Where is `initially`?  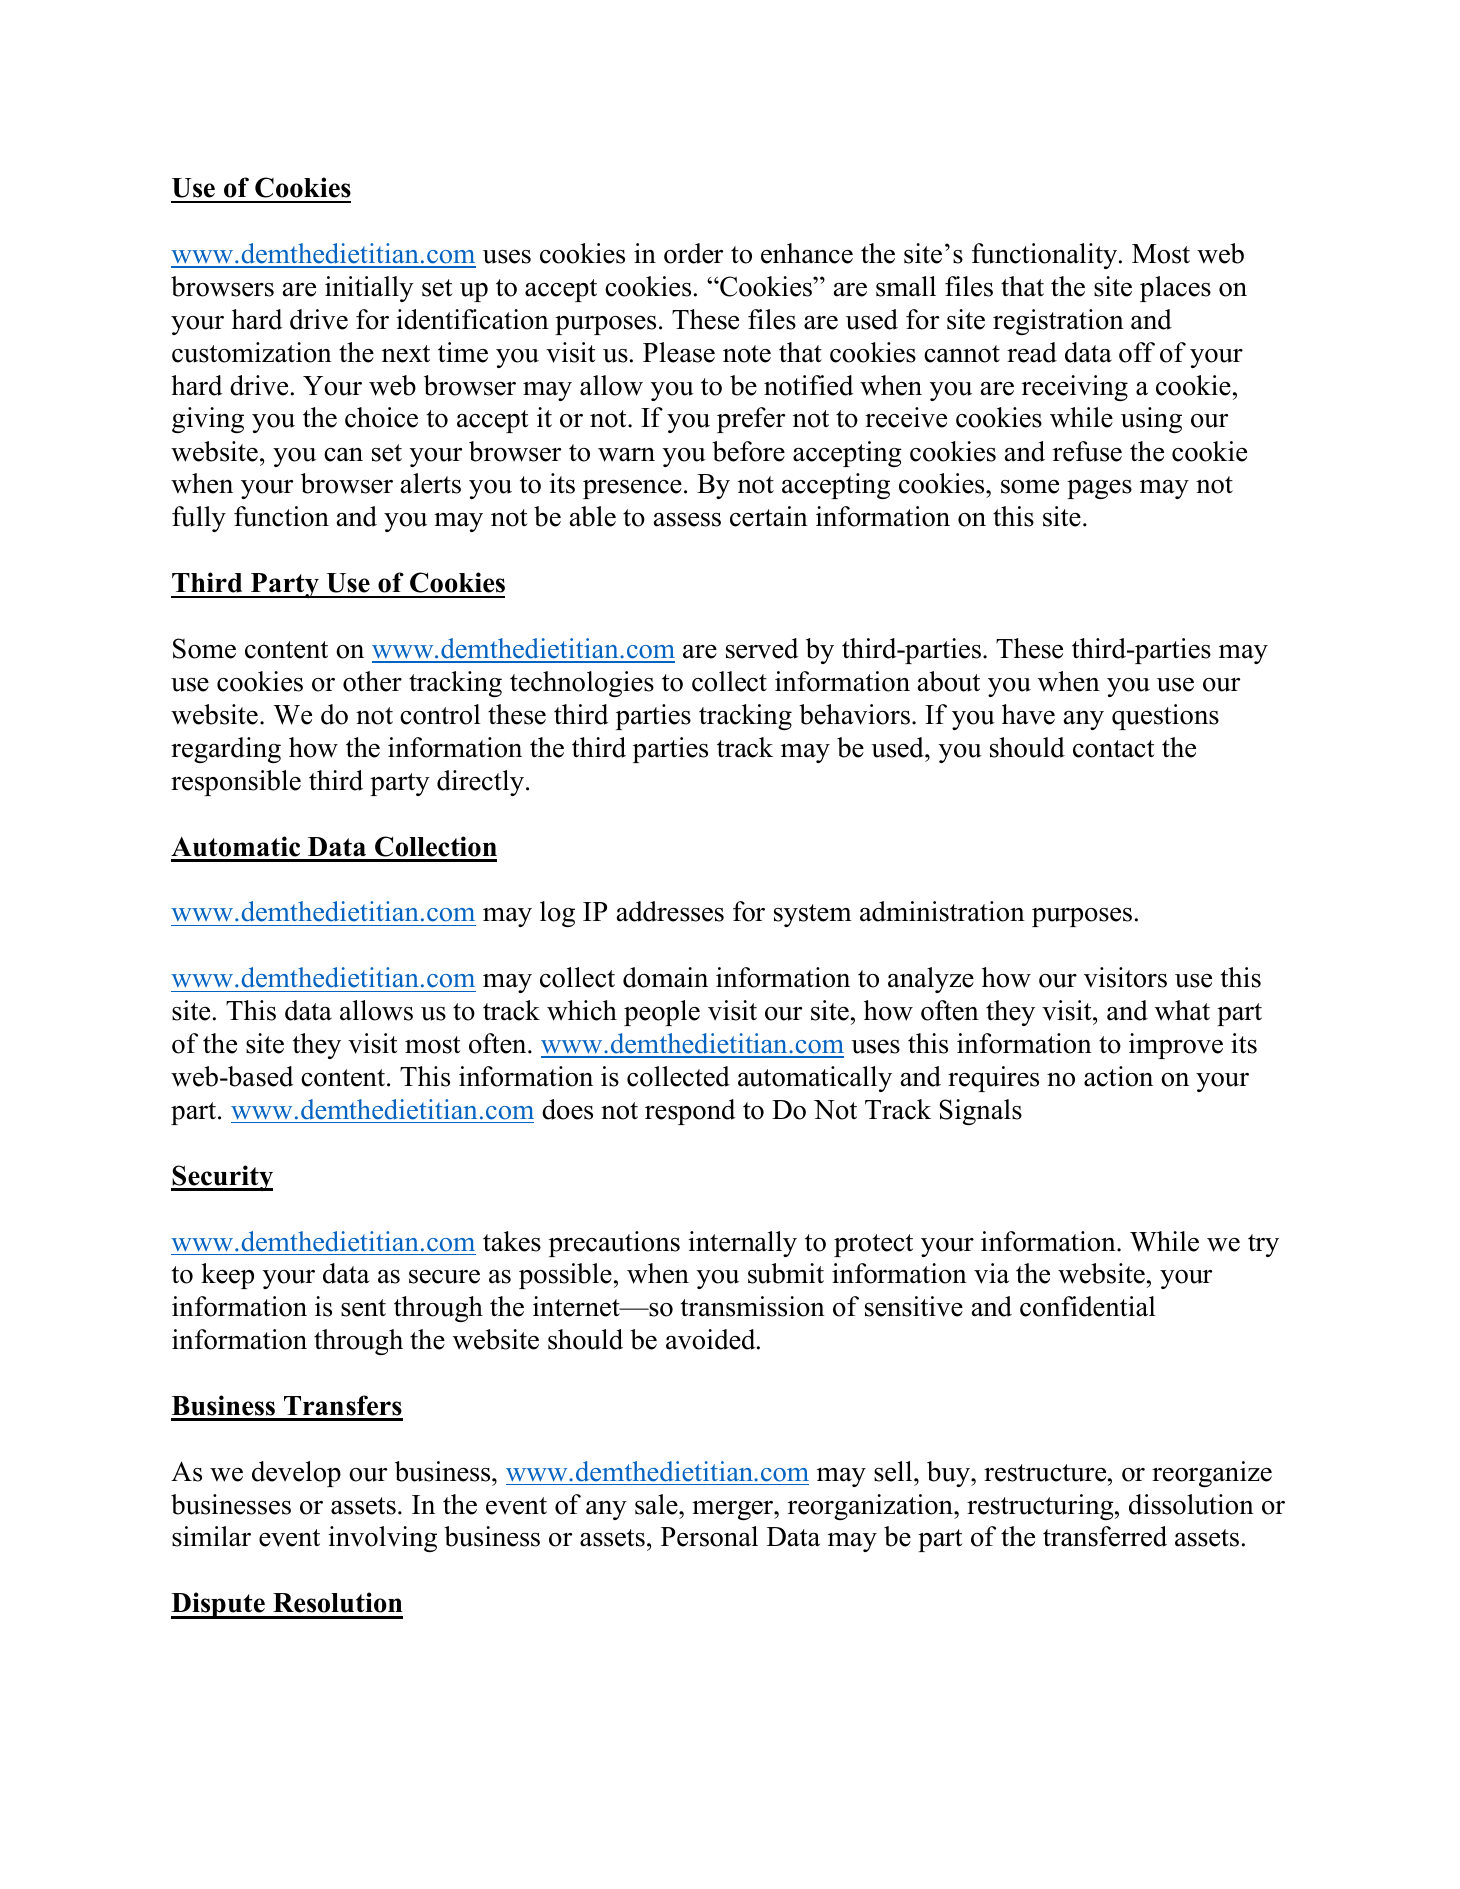
initially is located at coordinates (369, 289).
